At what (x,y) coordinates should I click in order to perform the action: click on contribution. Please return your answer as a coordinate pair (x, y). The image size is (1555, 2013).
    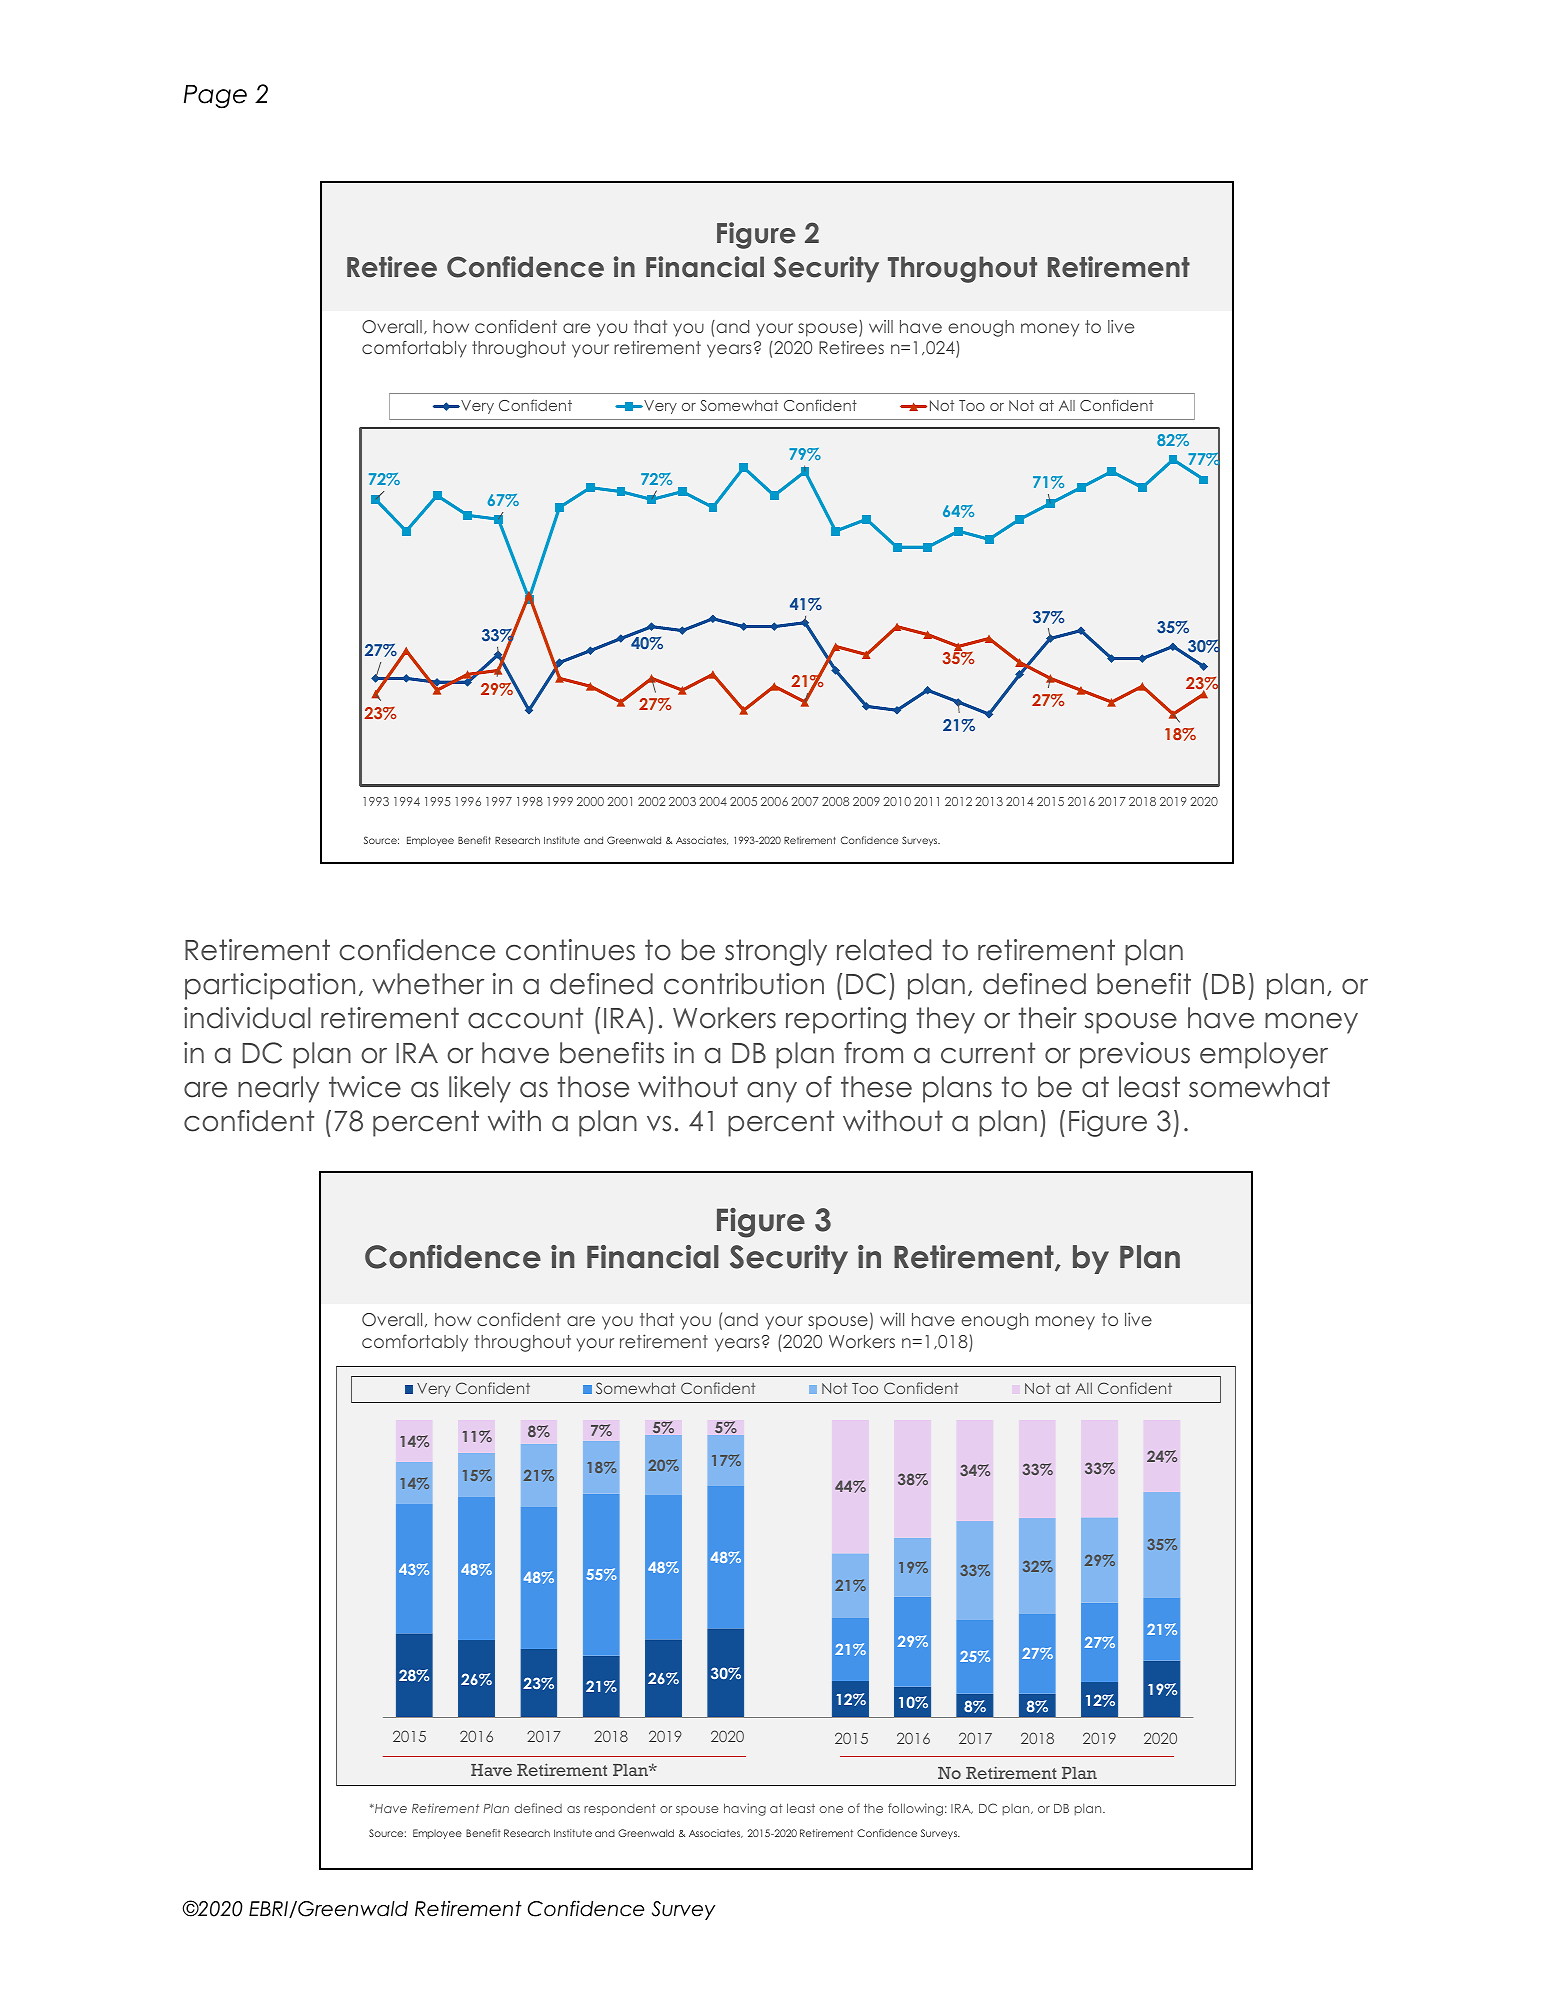
    Looking at the image, I should click on (744, 984).
